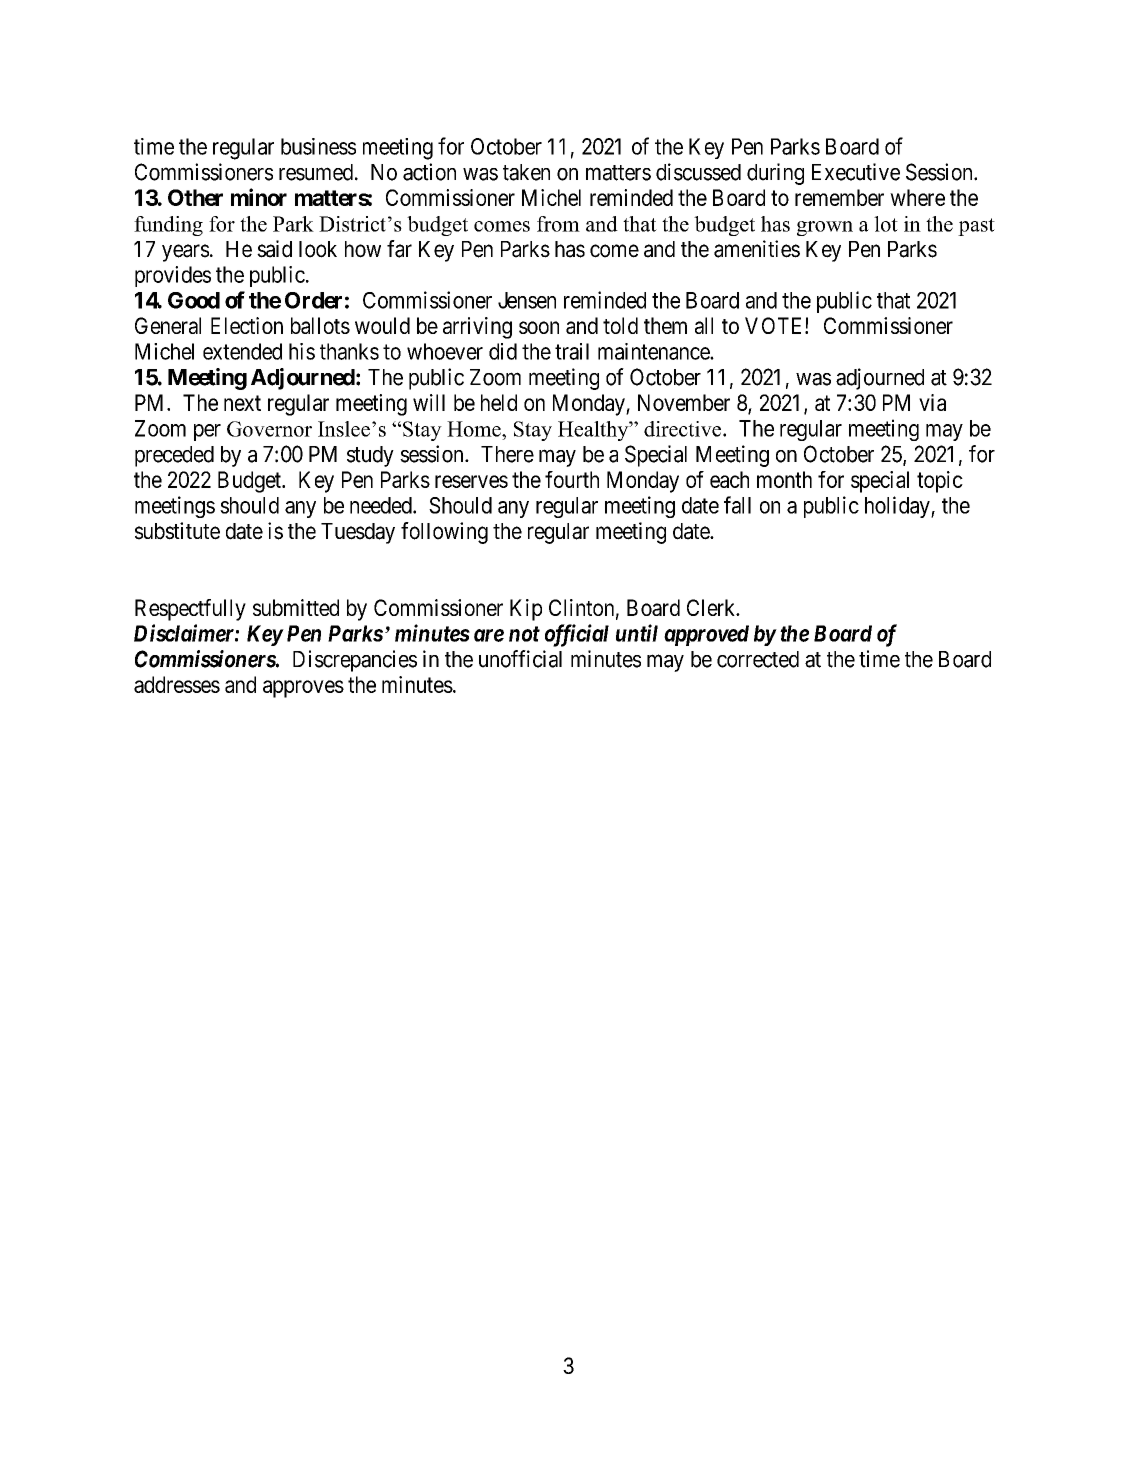 The height and width of the document is (1471, 1136). What do you see at coordinates (932, 402) in the document?
I see `via` at bounding box center [932, 402].
